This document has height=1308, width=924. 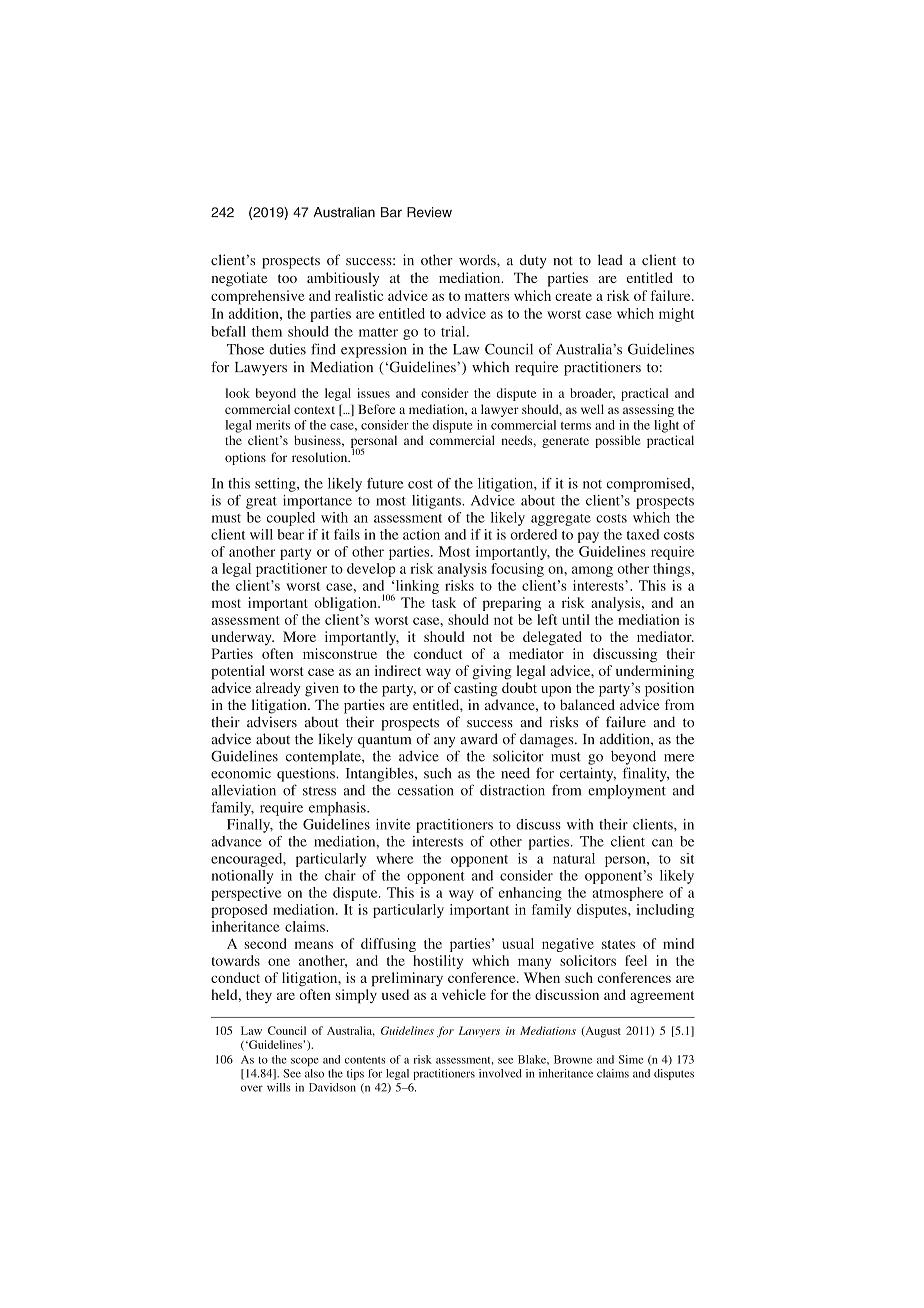 What do you see at coordinates (437, 502) in the document?
I see `litigants` at bounding box center [437, 502].
